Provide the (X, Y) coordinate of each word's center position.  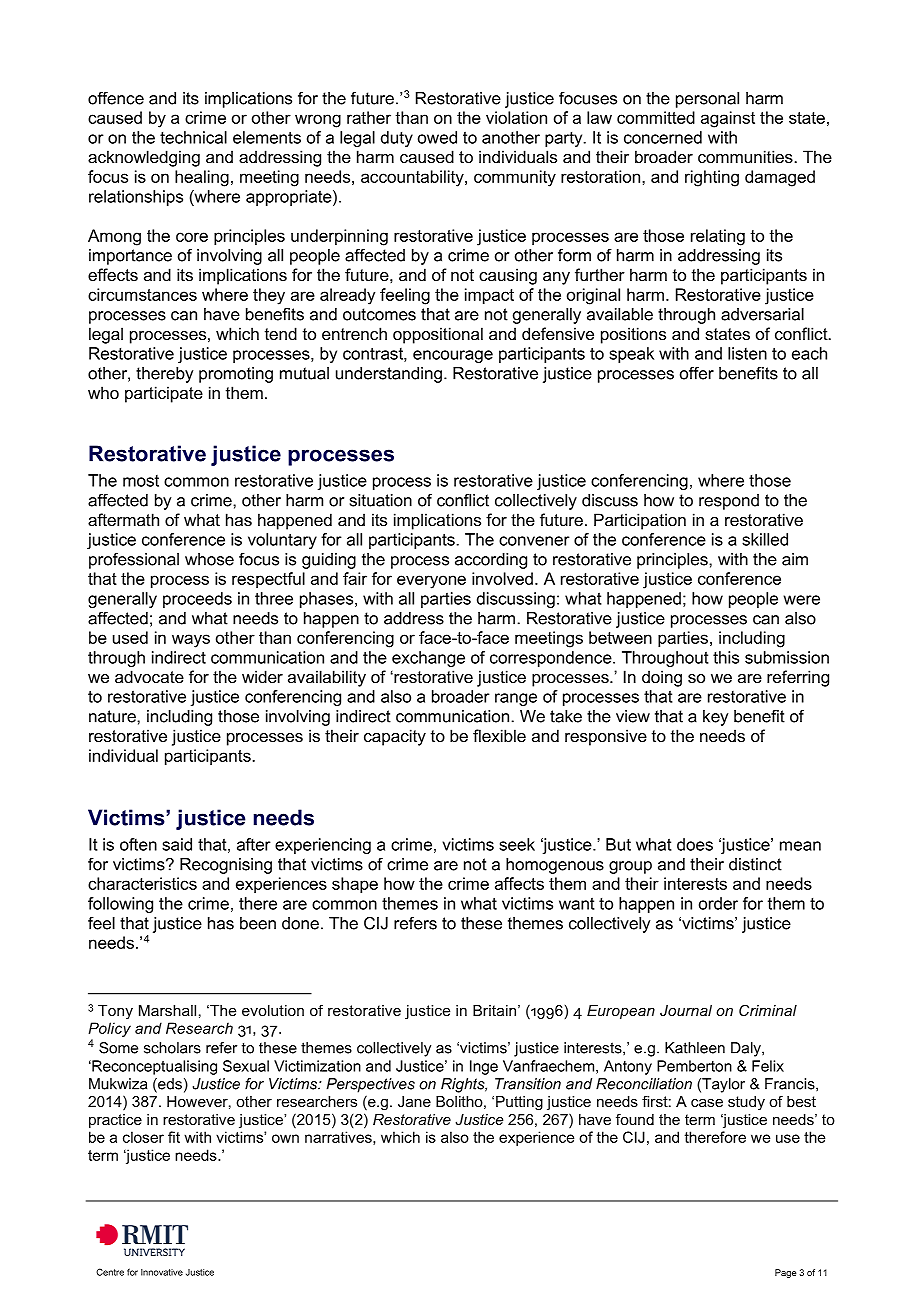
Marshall (167, 1010)
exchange (428, 659)
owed (437, 137)
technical (193, 137)
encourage (453, 356)
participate (164, 394)
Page (786, 1273)
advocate (149, 676)
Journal (686, 1010)
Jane (414, 1101)
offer (697, 373)
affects (519, 883)
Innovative (162, 1272)
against (728, 119)
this (726, 657)
